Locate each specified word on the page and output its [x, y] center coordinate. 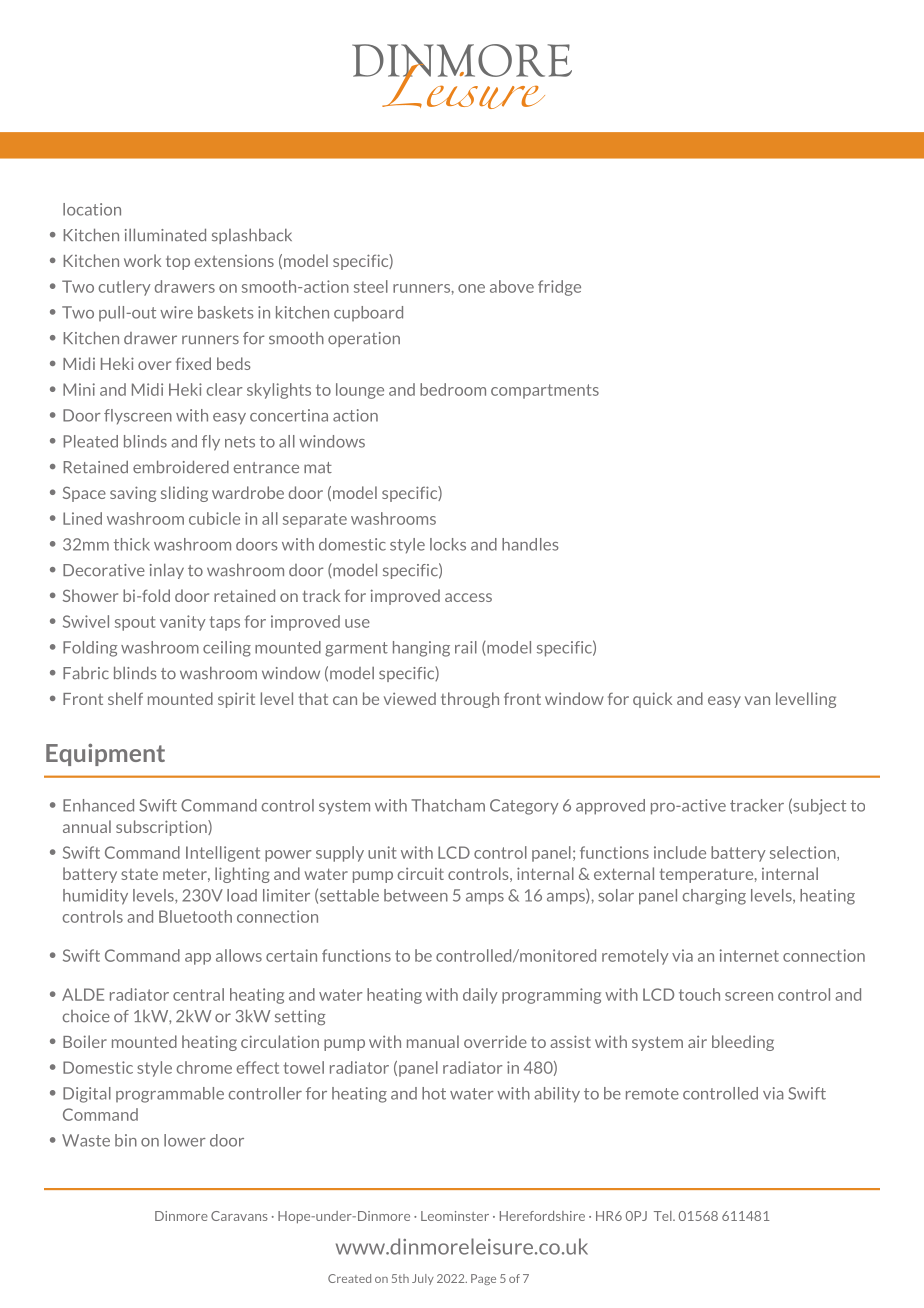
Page [483, 1279]
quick [652, 700]
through [470, 700]
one [471, 288]
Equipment [105, 754]
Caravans [239, 1216]
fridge [559, 288]
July [423, 1279]
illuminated [165, 235]
